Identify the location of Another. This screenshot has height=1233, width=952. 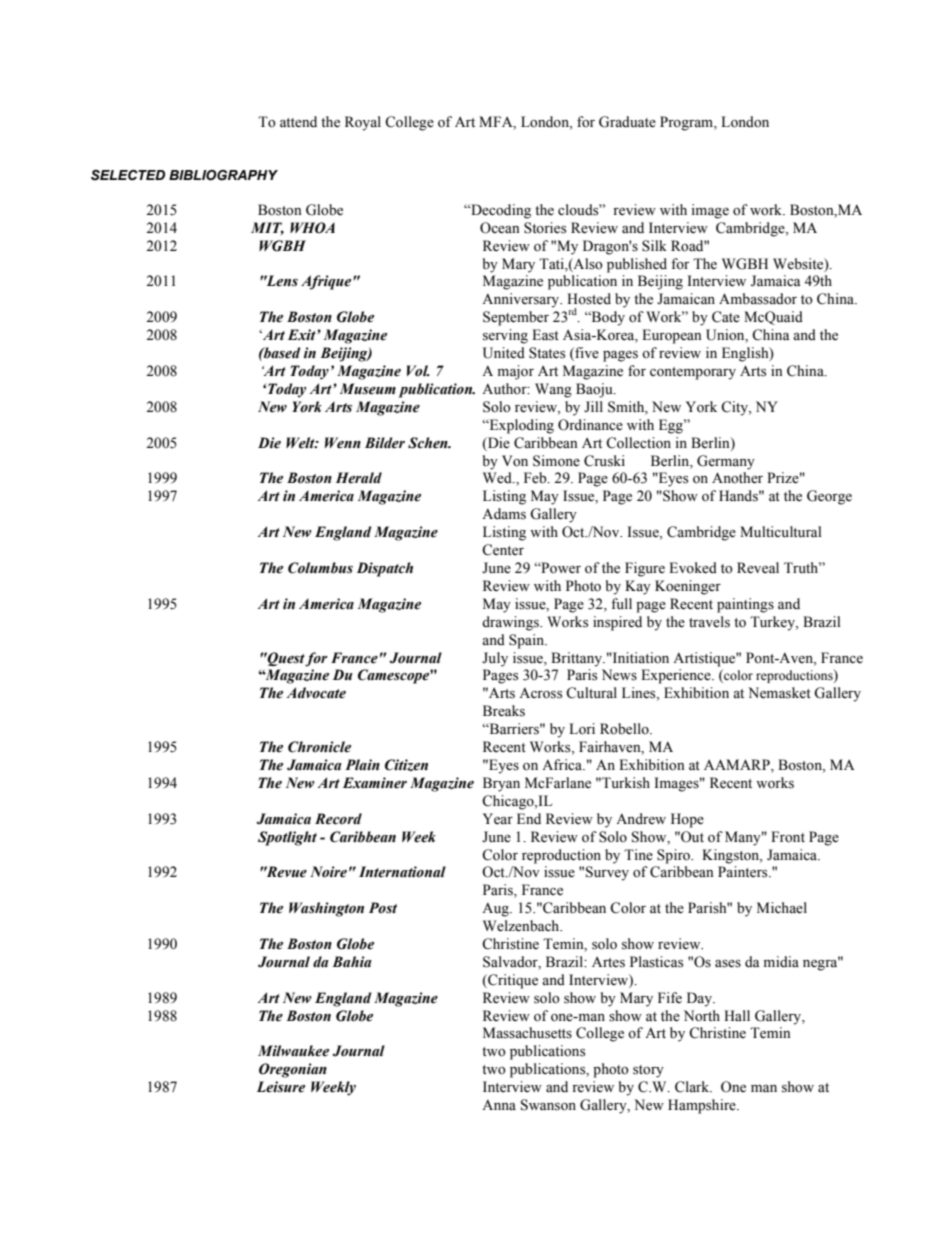
(737, 478).
